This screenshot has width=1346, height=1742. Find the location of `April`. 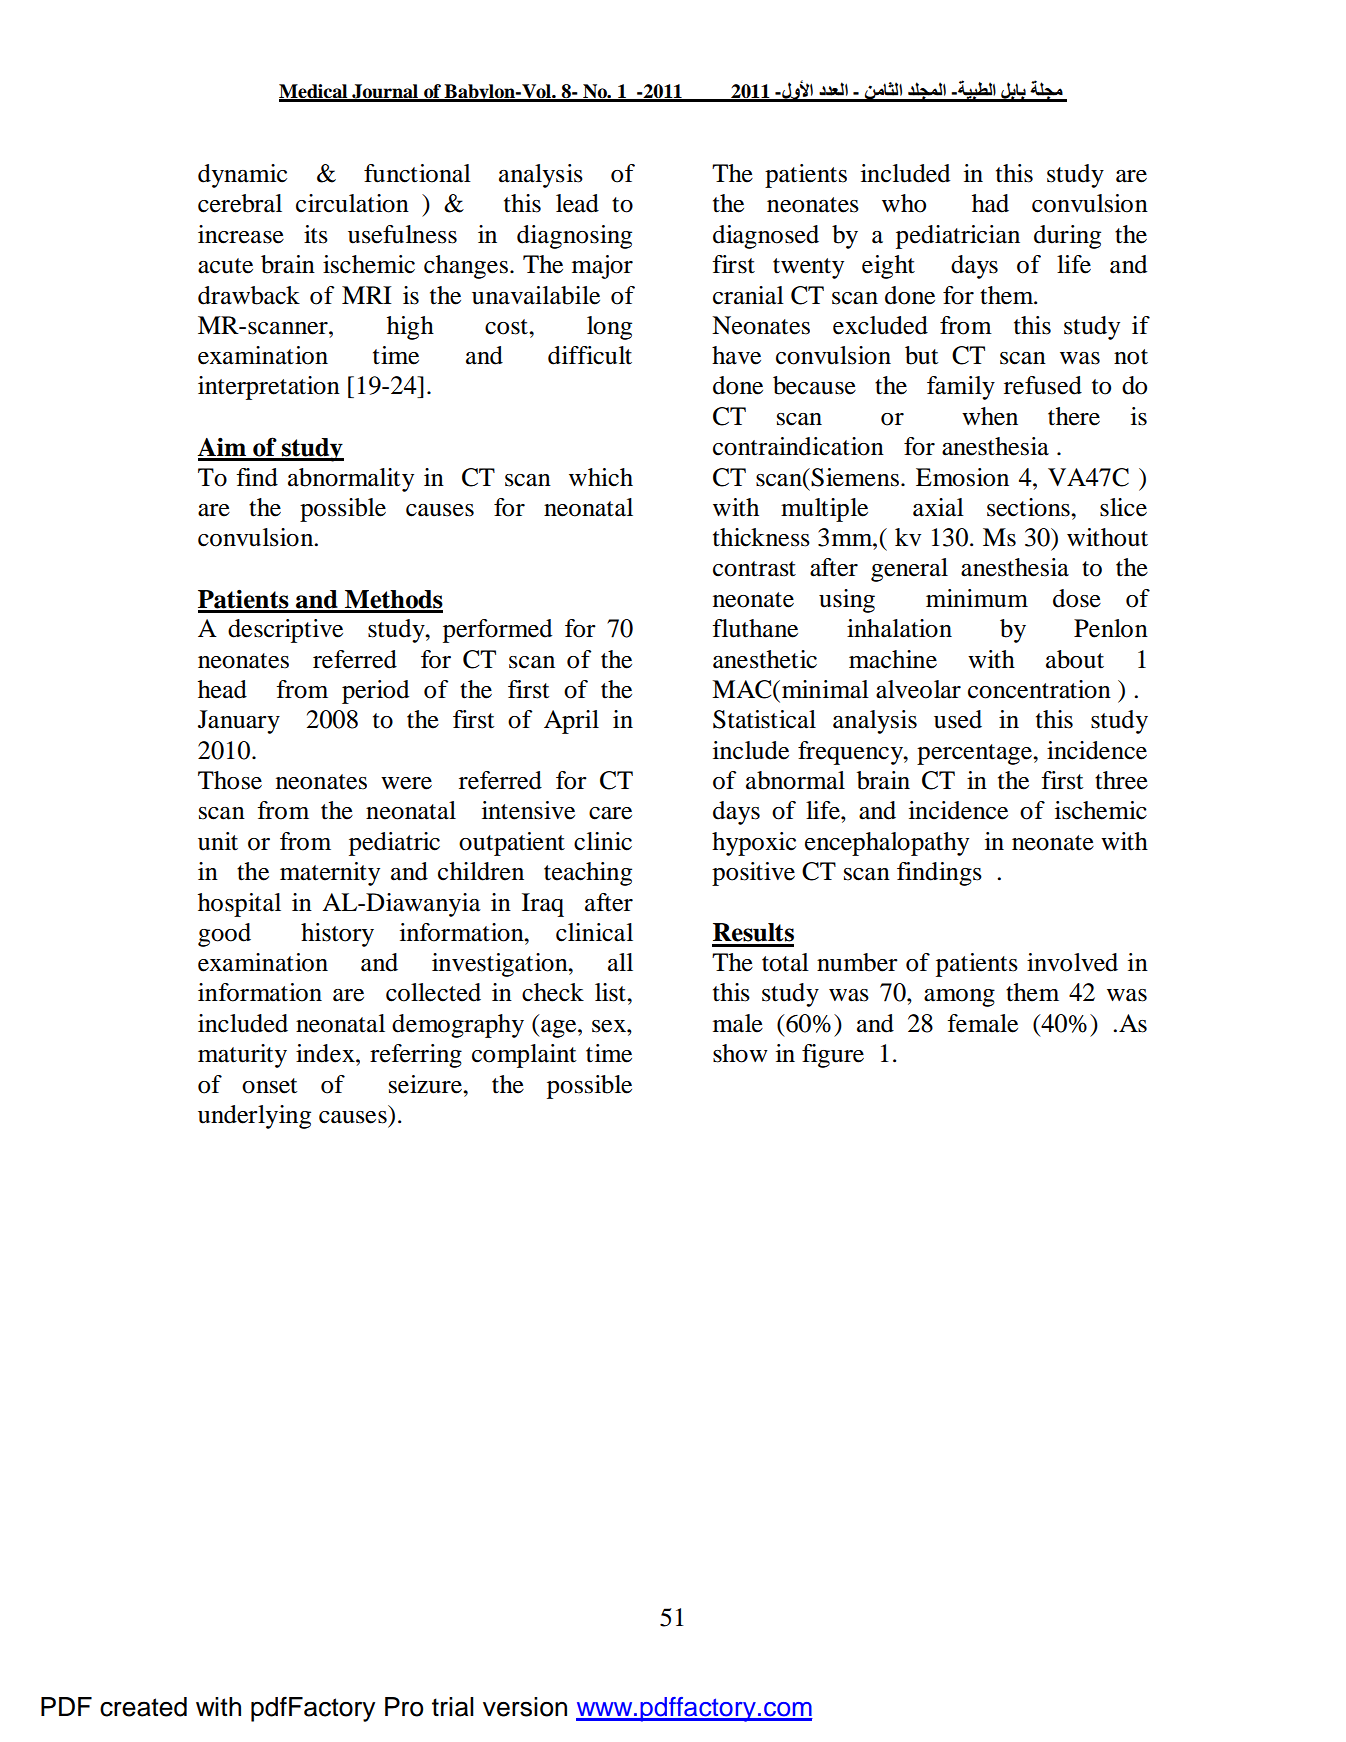

April is located at coordinates (571, 722).
